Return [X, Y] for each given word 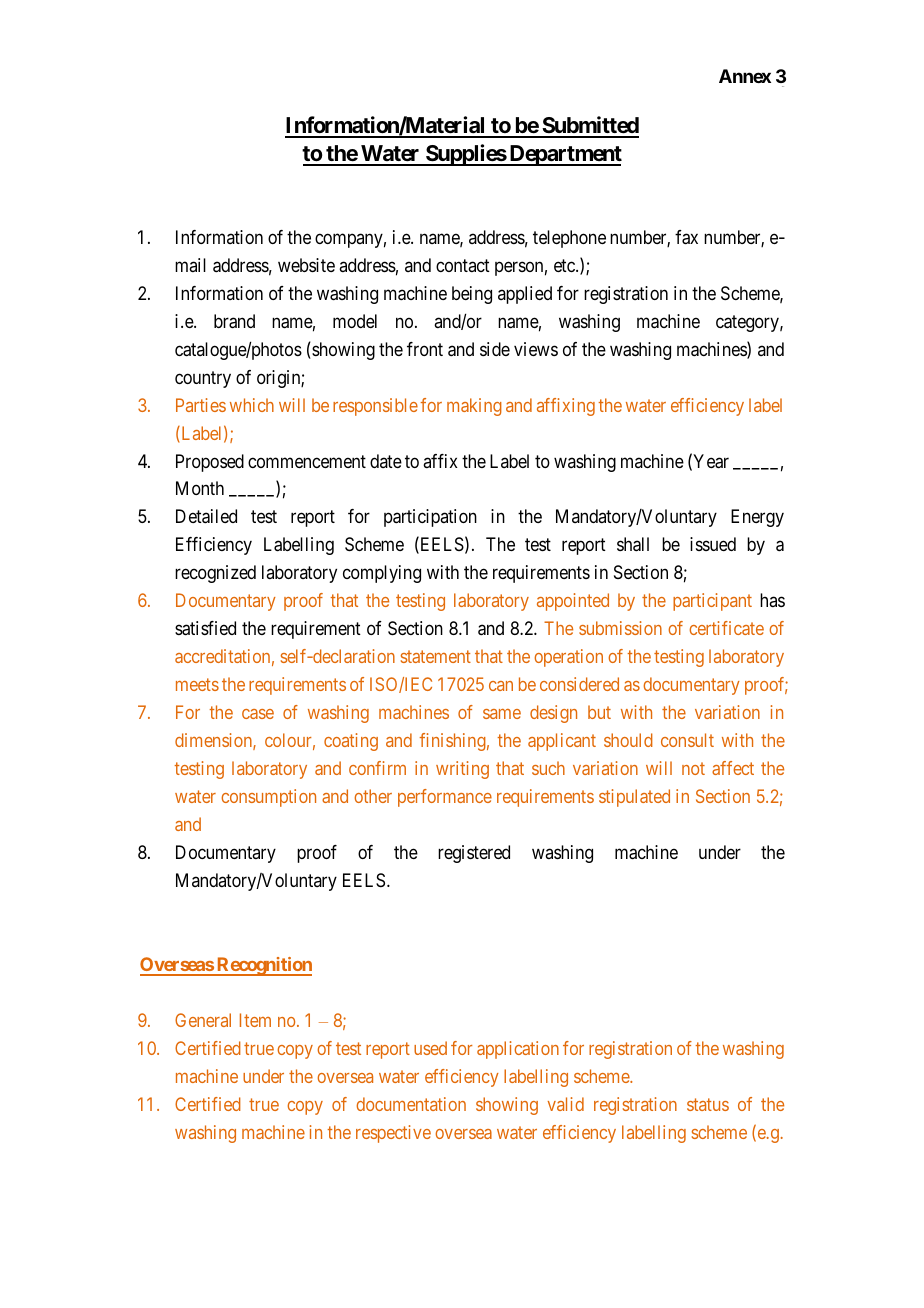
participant [712, 602]
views [536, 349]
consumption [269, 798]
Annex [745, 76]
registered [474, 854]
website [306, 265]
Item [255, 1020]
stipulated [634, 798]
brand [234, 321]
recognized [215, 574]
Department [564, 155]
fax [686, 237]
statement [436, 657]
